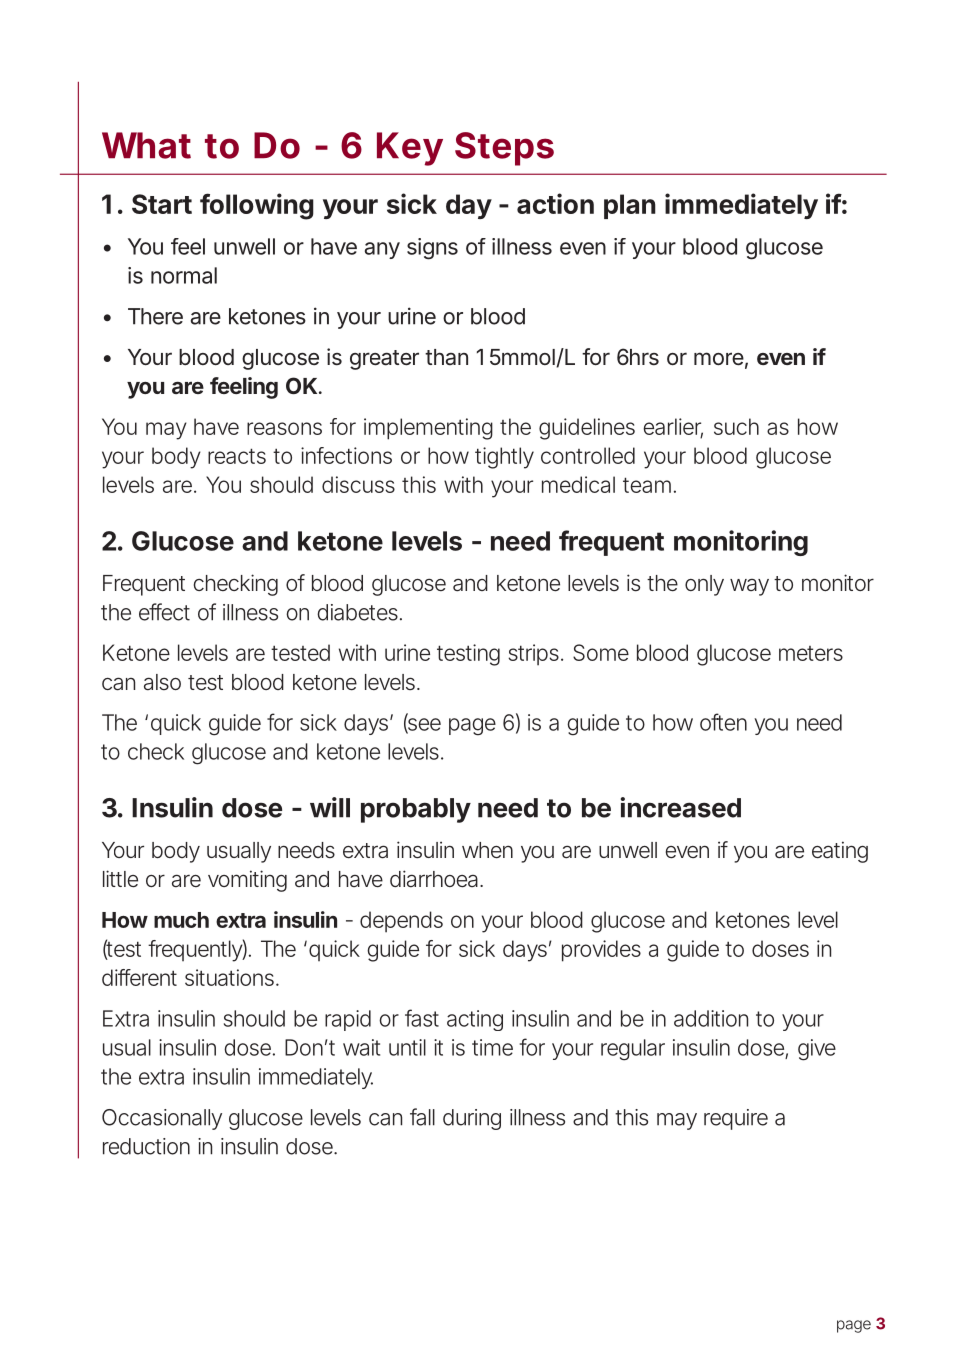 This document has width=963, height=1361. What do you see at coordinates (472, 1119) in the document?
I see `during` at bounding box center [472, 1119].
